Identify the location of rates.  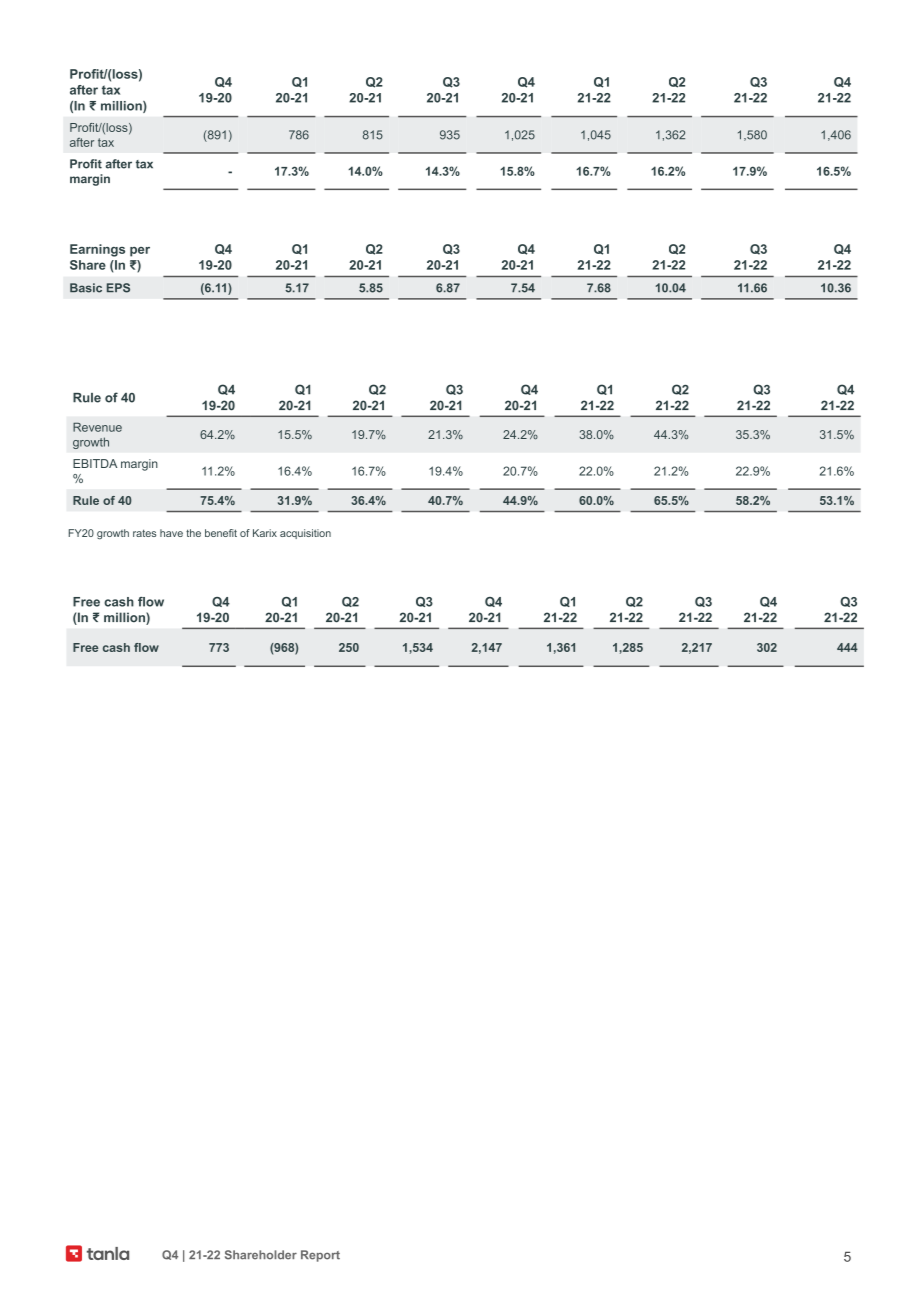
(144, 533).
